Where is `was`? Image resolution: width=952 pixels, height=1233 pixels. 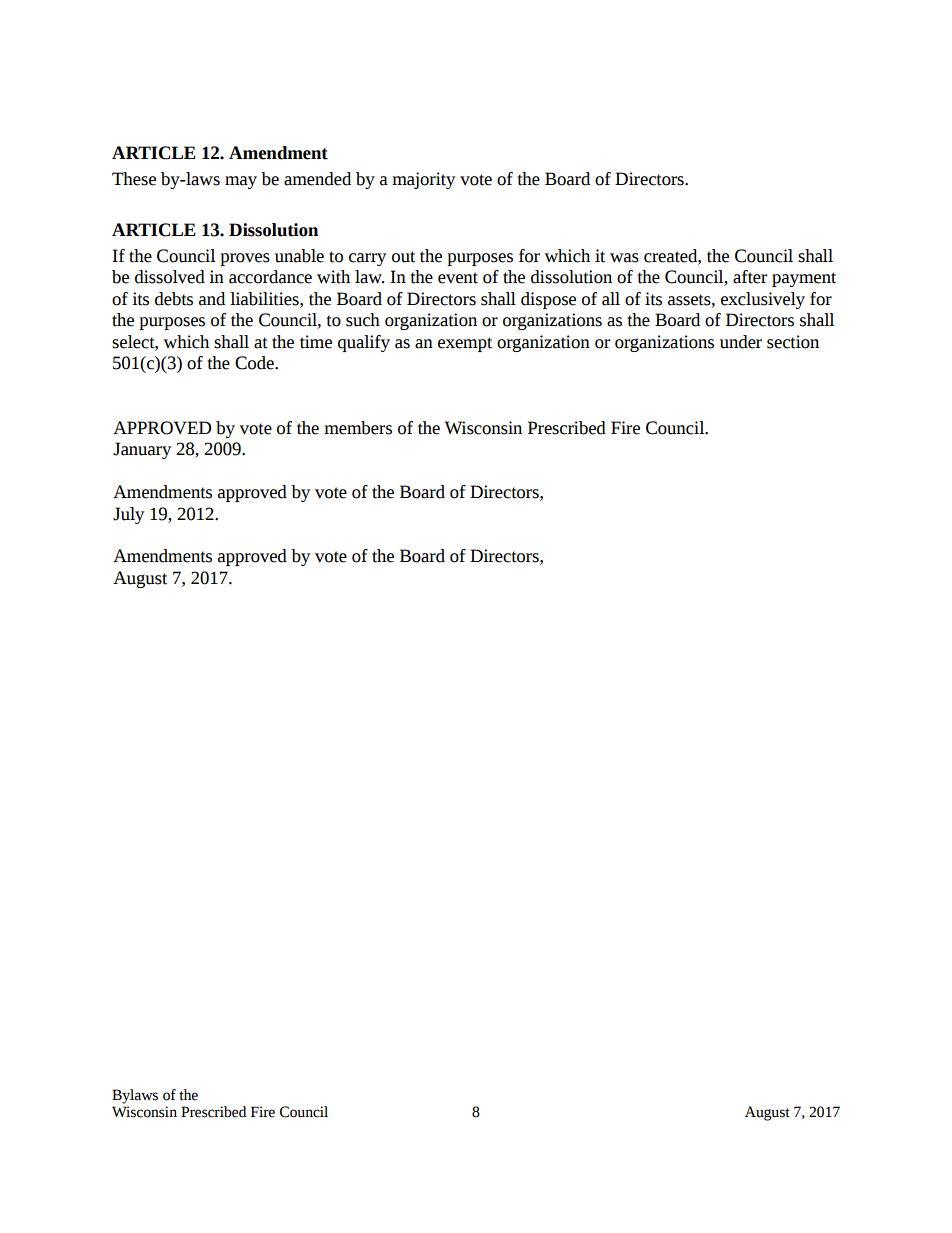 was is located at coordinates (624, 258).
